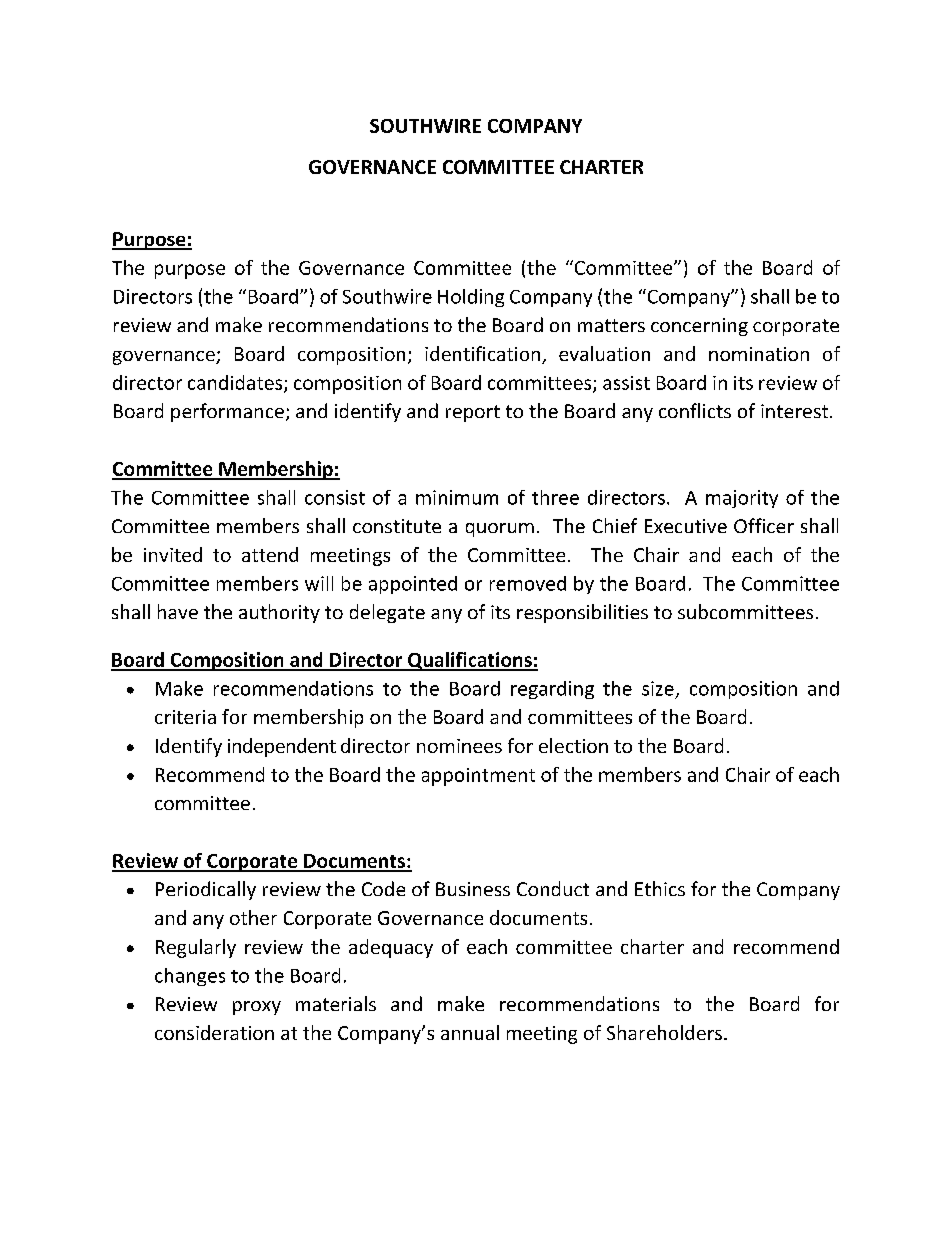  Describe the element at coordinates (742, 499) in the image. I see `majority` at that location.
